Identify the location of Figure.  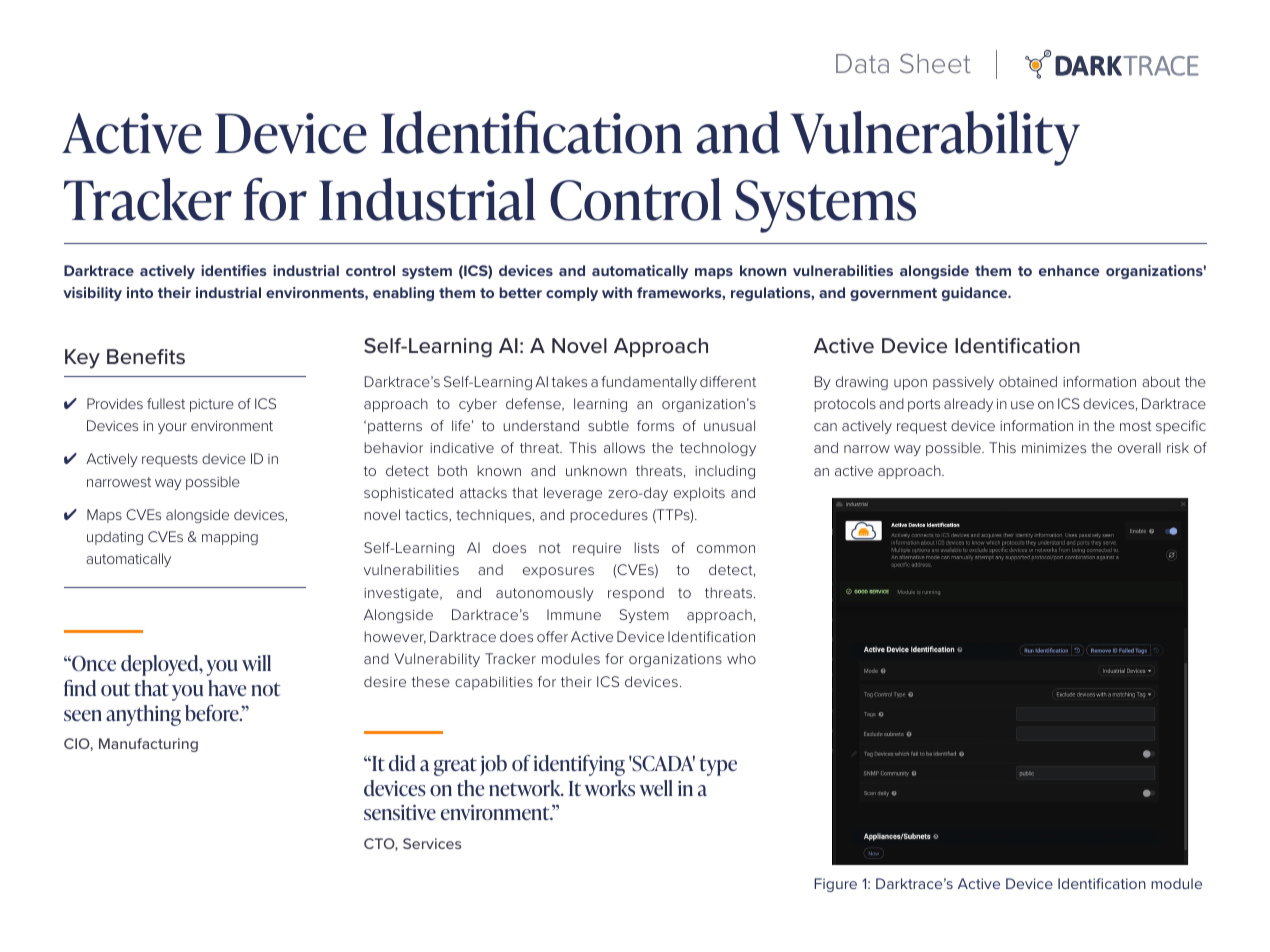
(835, 885).
